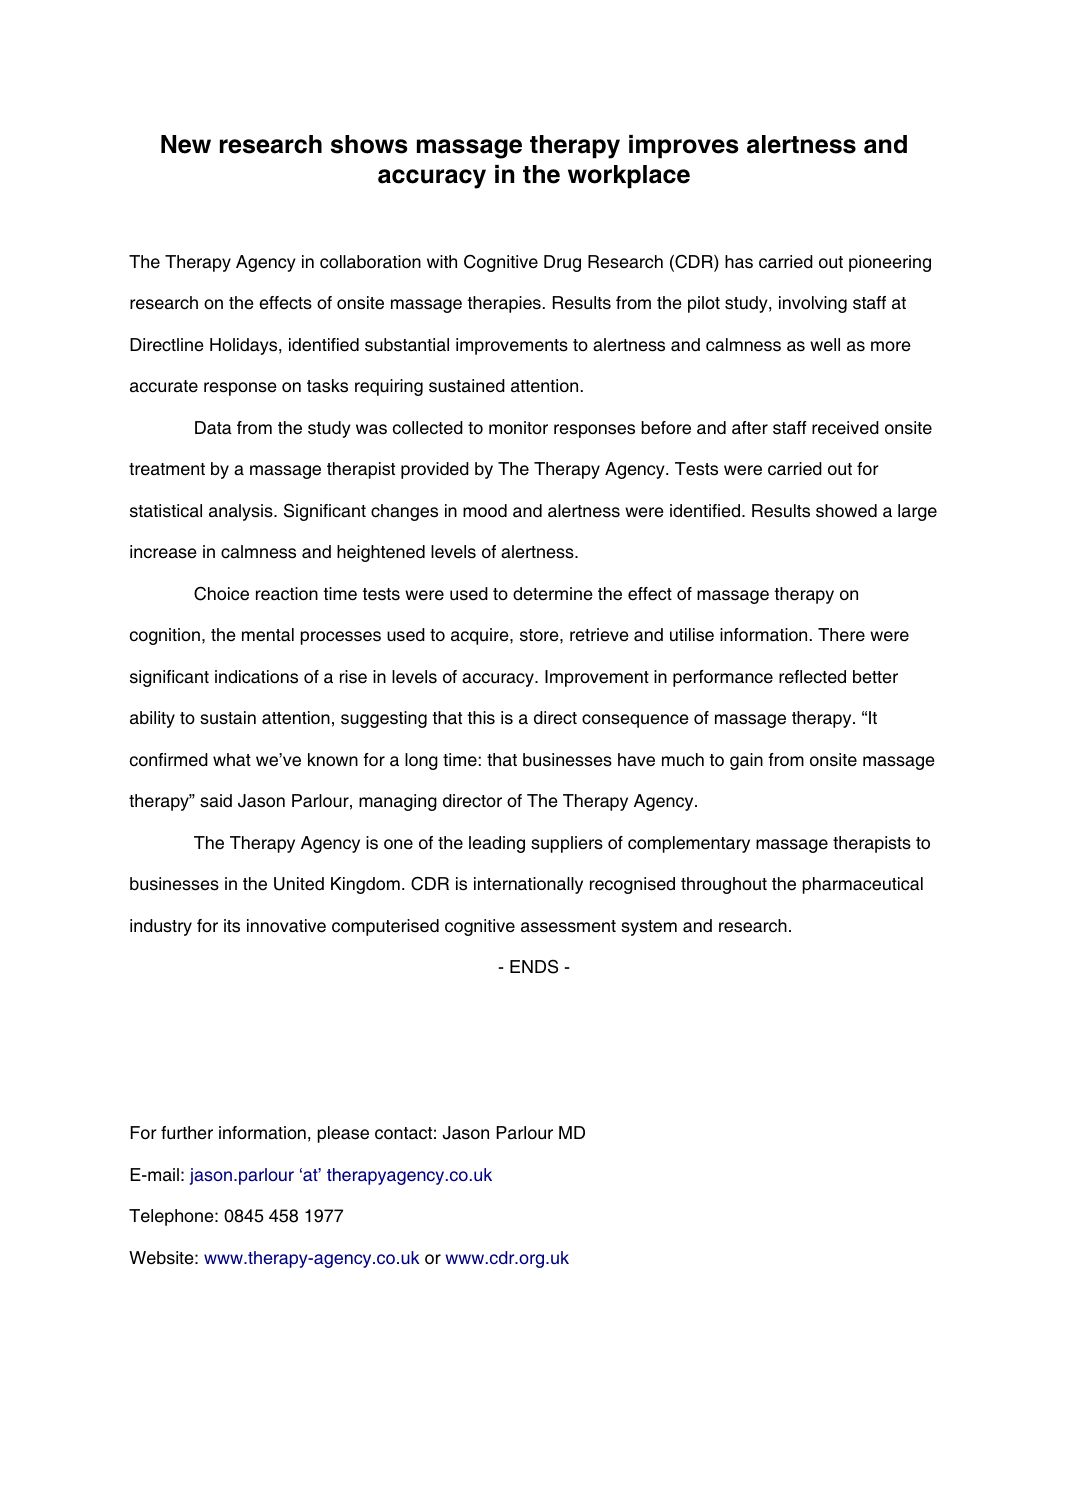  Describe the element at coordinates (187, 1133) in the screenshot. I see `further` at that location.
